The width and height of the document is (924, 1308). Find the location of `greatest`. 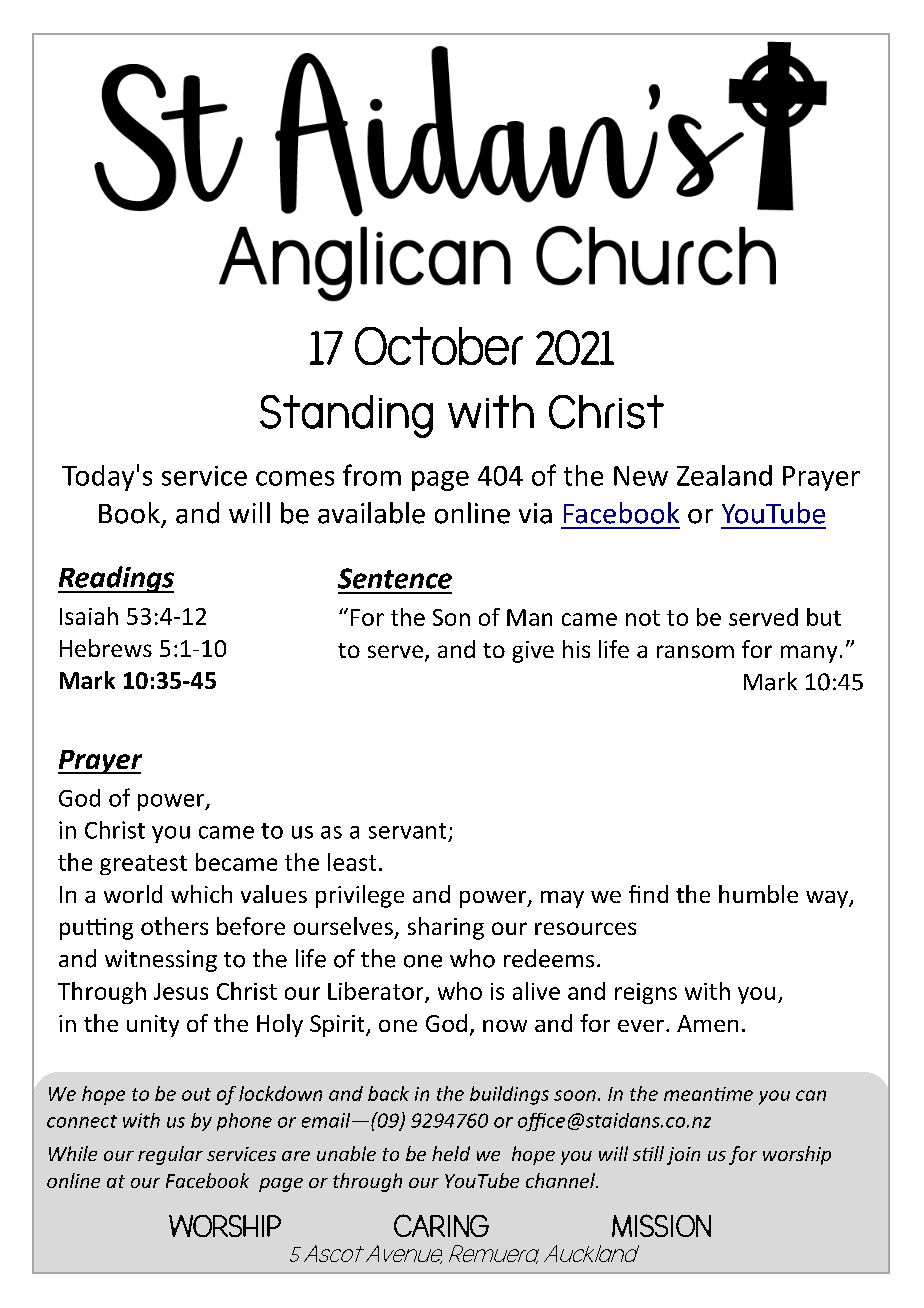

greatest is located at coordinates (143, 865).
